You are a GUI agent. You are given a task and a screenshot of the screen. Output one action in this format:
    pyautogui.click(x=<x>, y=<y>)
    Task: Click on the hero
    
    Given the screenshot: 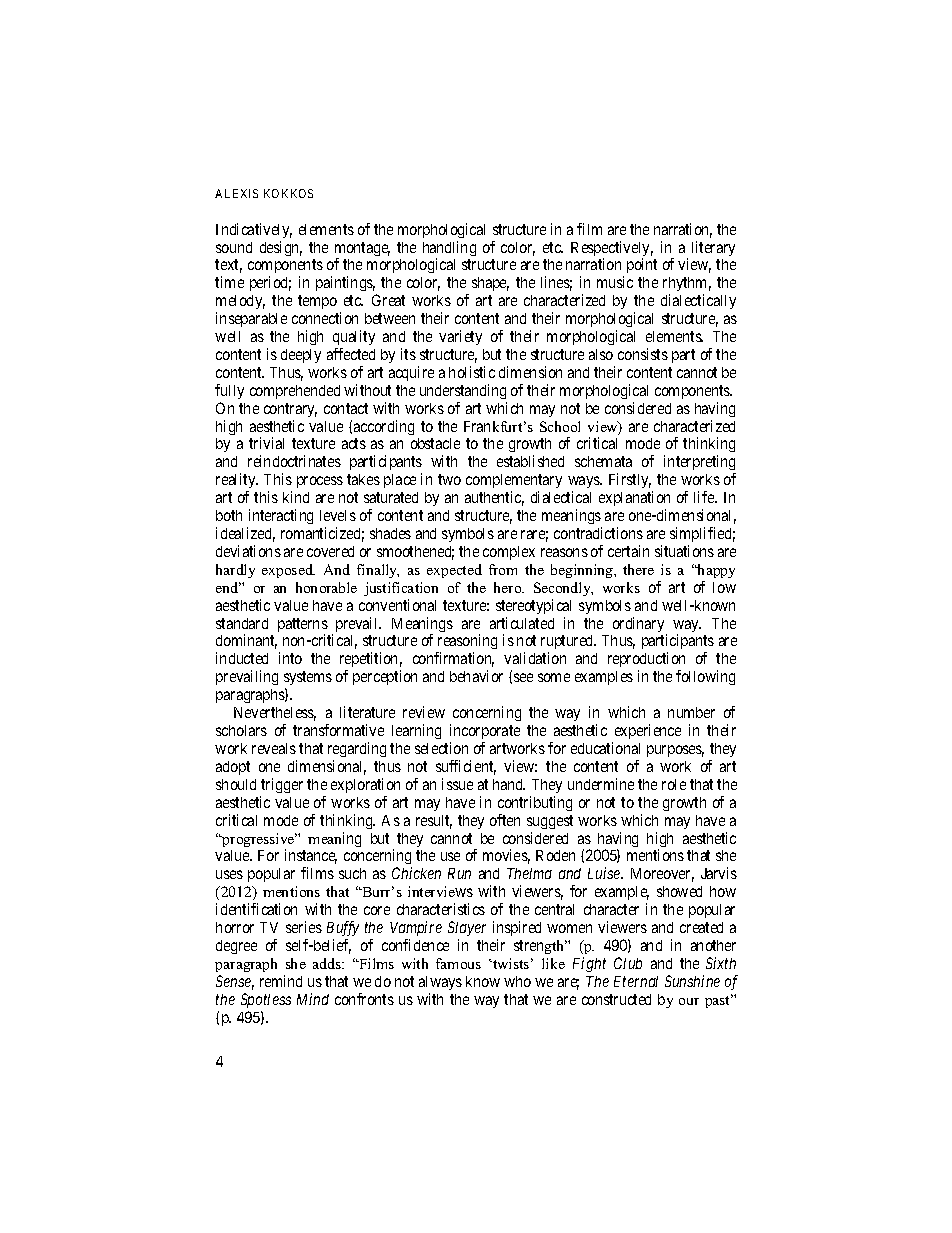 What is the action you would take?
    pyautogui.click(x=509, y=587)
